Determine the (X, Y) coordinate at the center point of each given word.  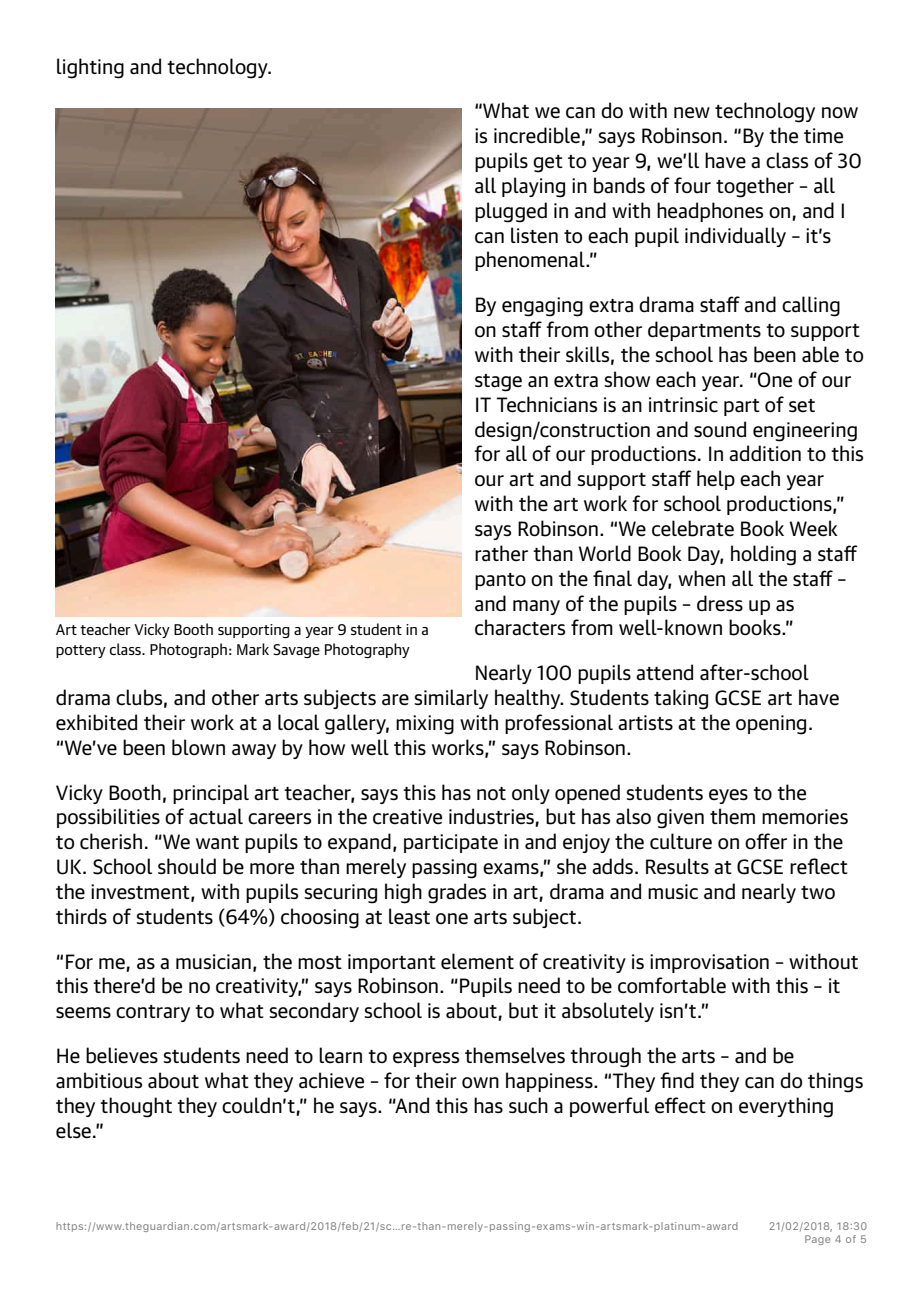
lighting (90, 68)
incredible (537, 135)
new (692, 113)
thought (136, 1107)
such (528, 1105)
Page (817, 1240)
